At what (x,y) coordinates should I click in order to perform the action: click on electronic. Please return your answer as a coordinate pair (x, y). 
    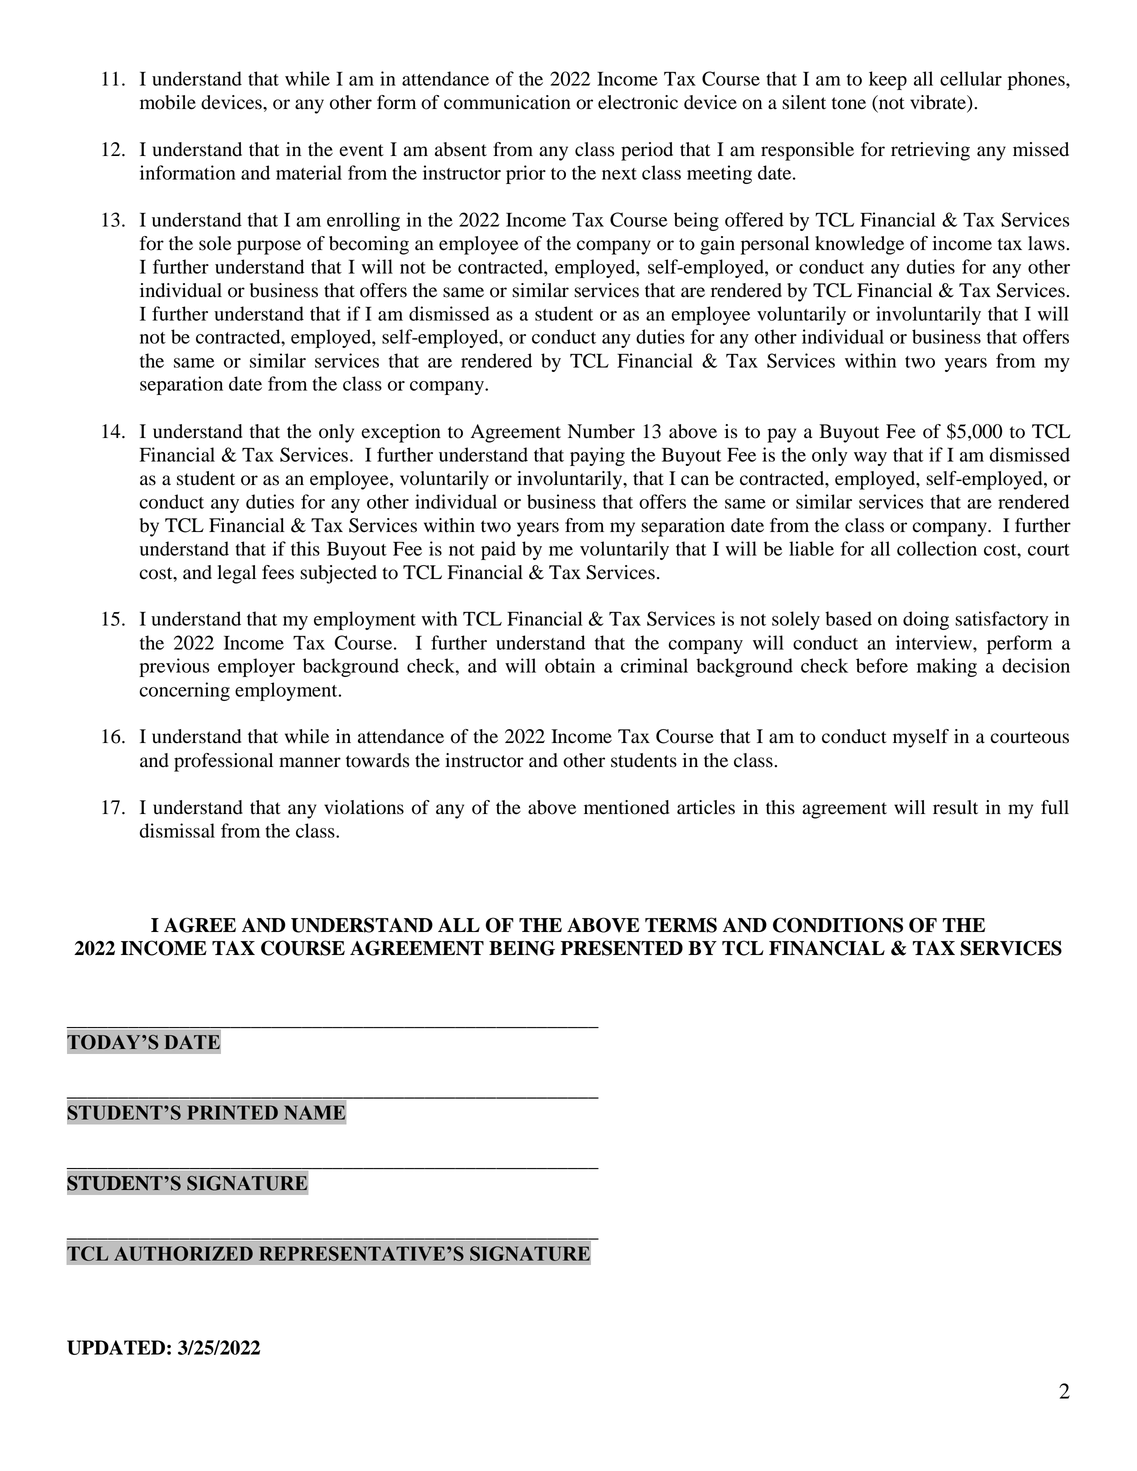
    Looking at the image, I should click on (638, 102).
